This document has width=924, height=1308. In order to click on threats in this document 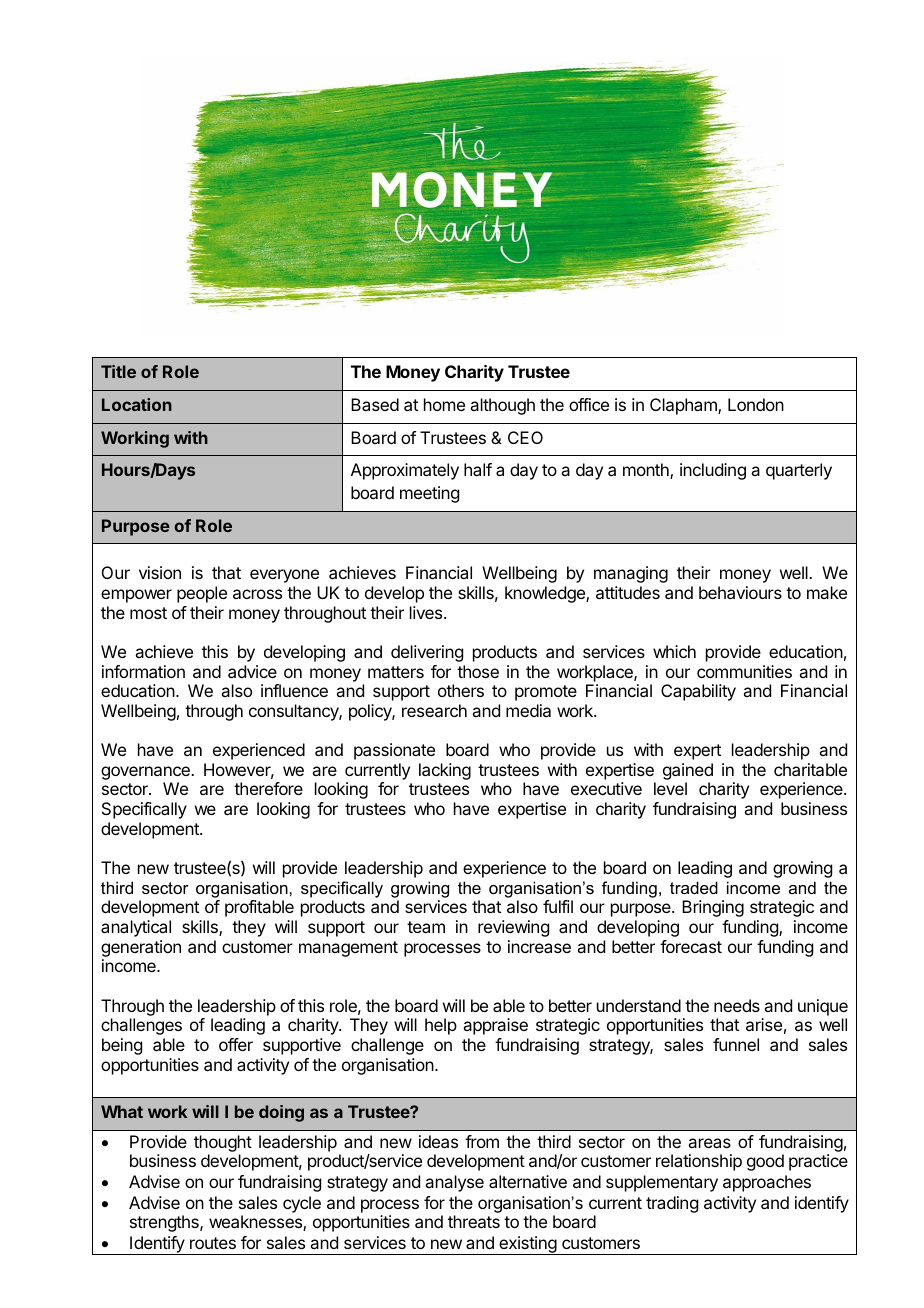, I will do `click(474, 1221)`.
